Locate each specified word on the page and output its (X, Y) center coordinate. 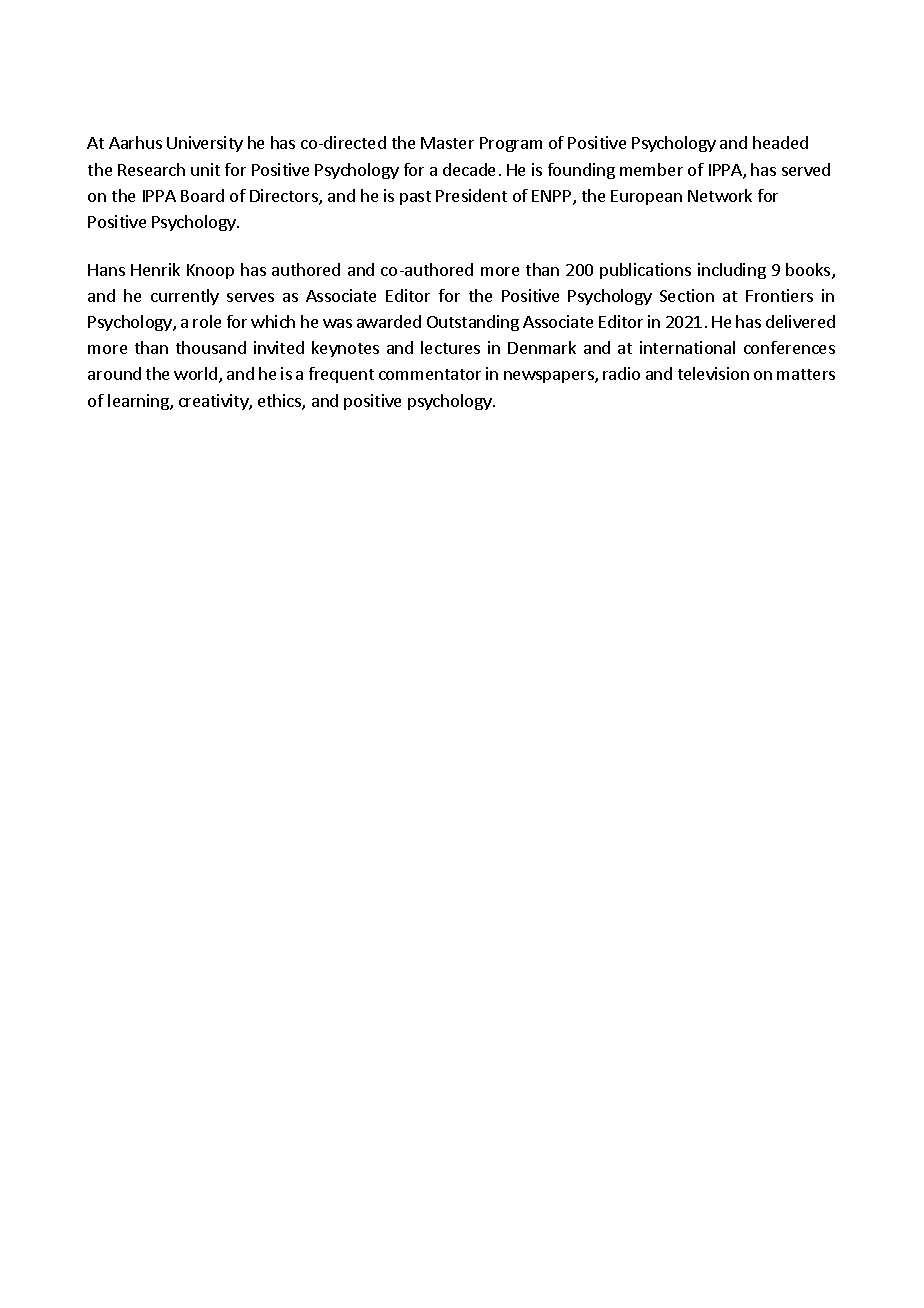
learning (139, 402)
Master (447, 143)
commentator (430, 374)
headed (780, 142)
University (205, 144)
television (713, 373)
